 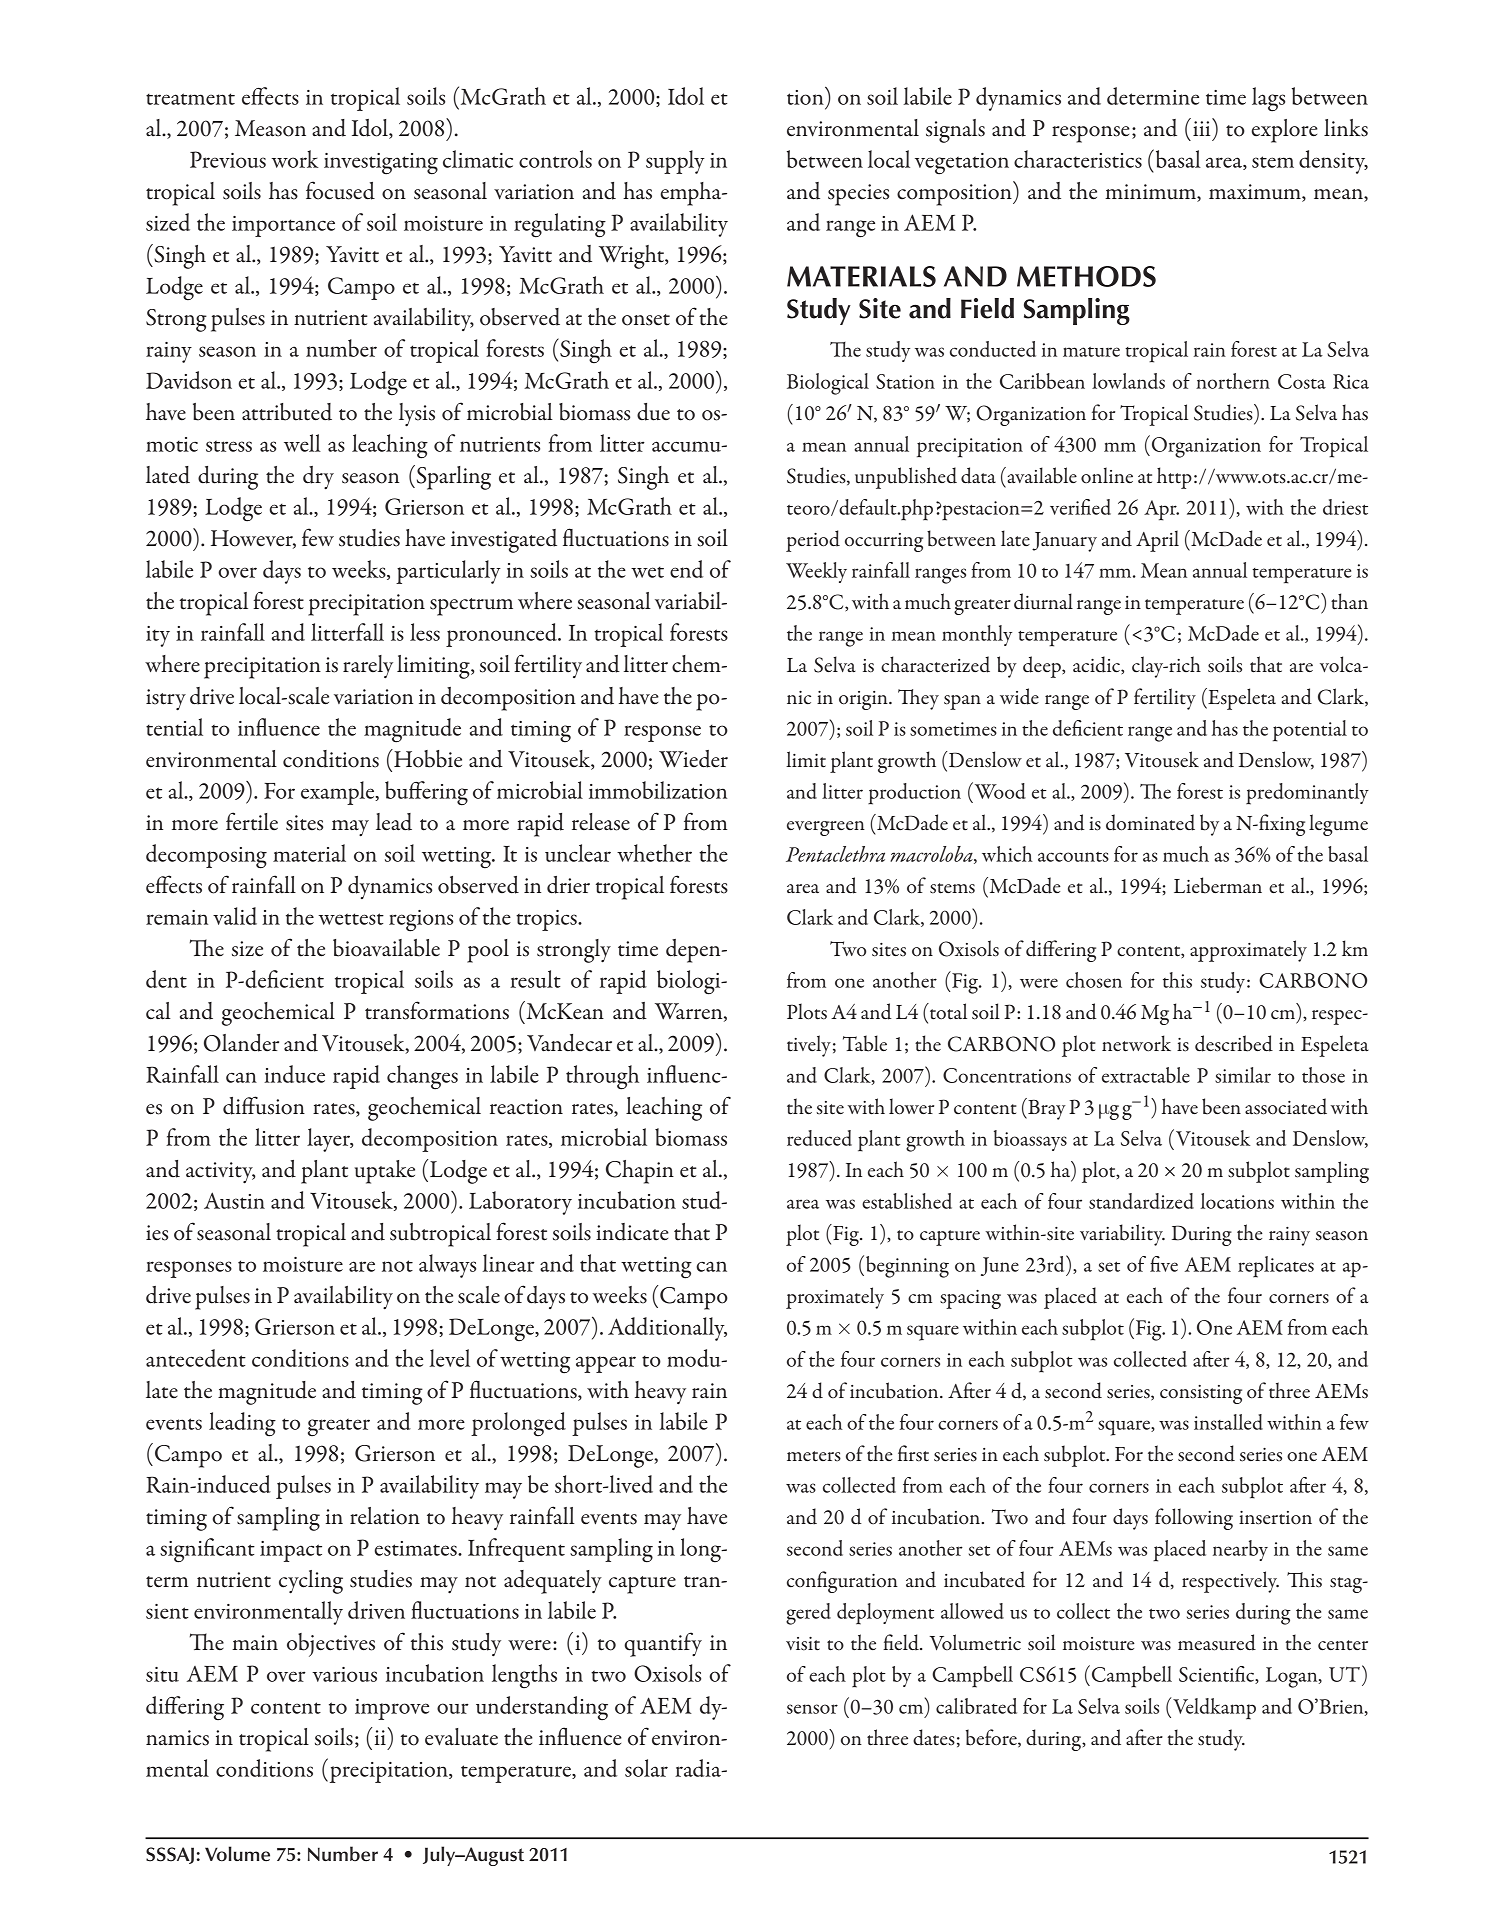 What do you see at coordinates (1201, 128) in the document?
I see `iii` at bounding box center [1201, 128].
